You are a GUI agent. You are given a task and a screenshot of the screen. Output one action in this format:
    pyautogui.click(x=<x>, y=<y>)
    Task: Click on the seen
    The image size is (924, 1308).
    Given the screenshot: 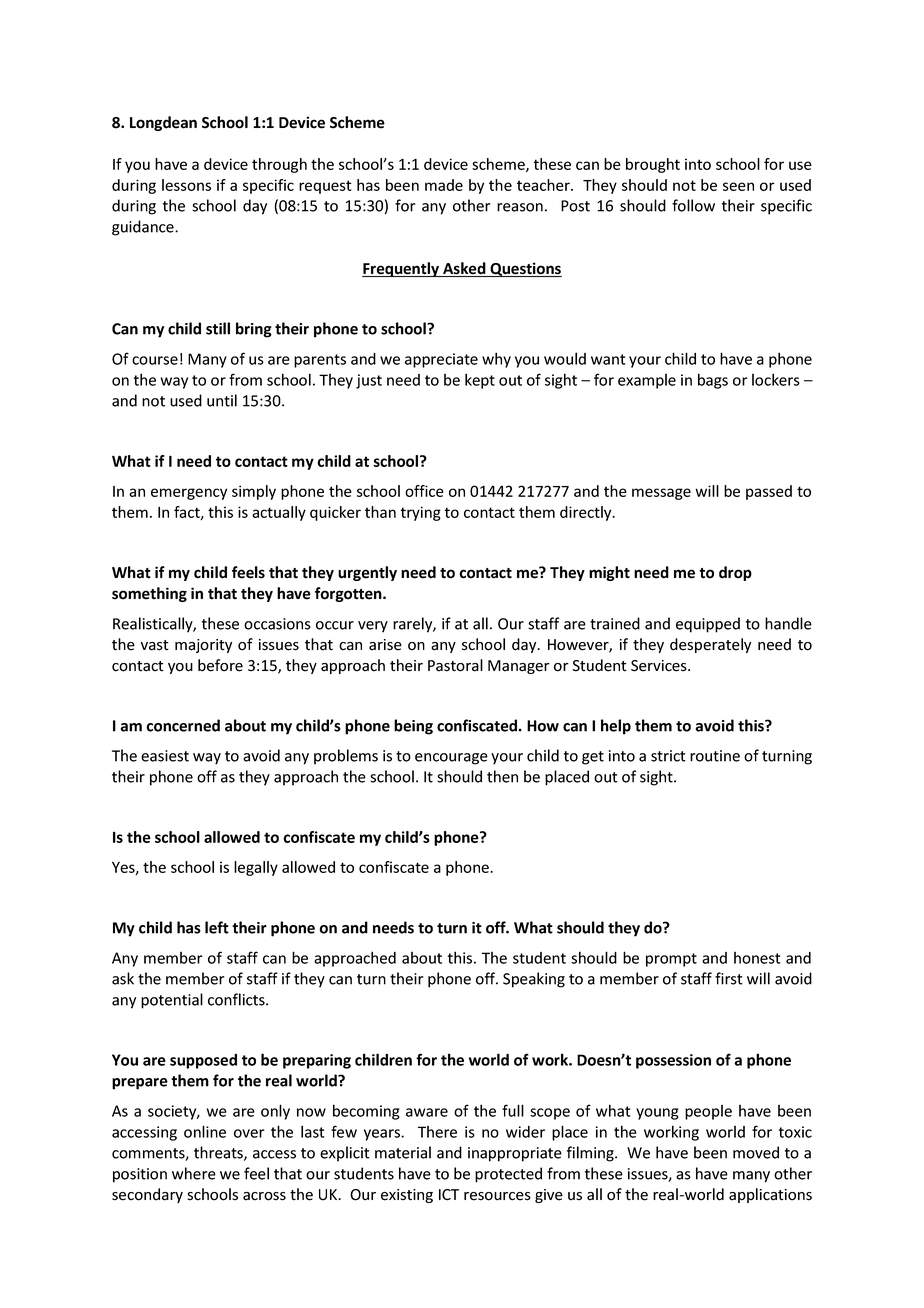 What is the action you would take?
    pyautogui.click(x=738, y=186)
